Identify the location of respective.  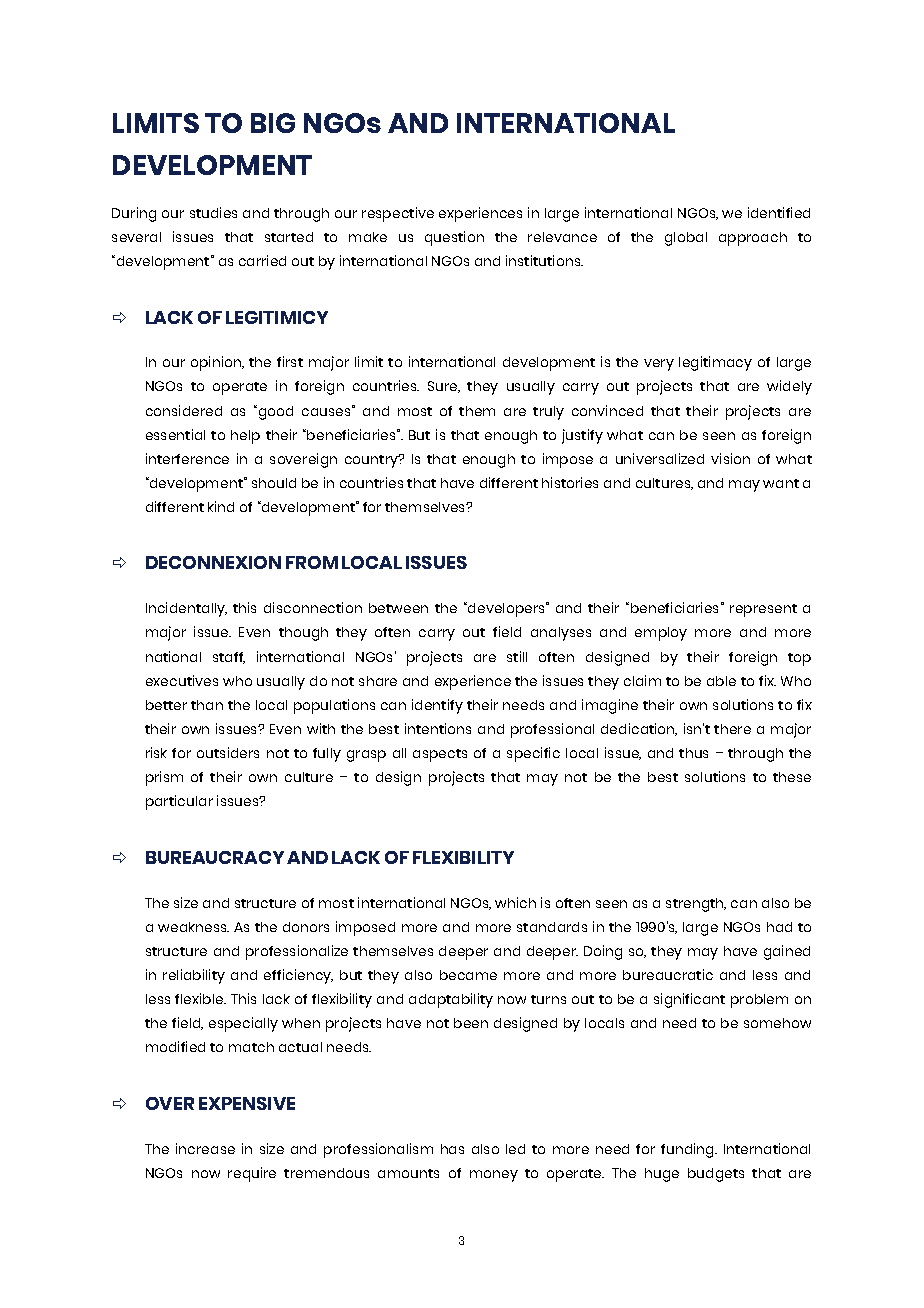
(398, 214).
